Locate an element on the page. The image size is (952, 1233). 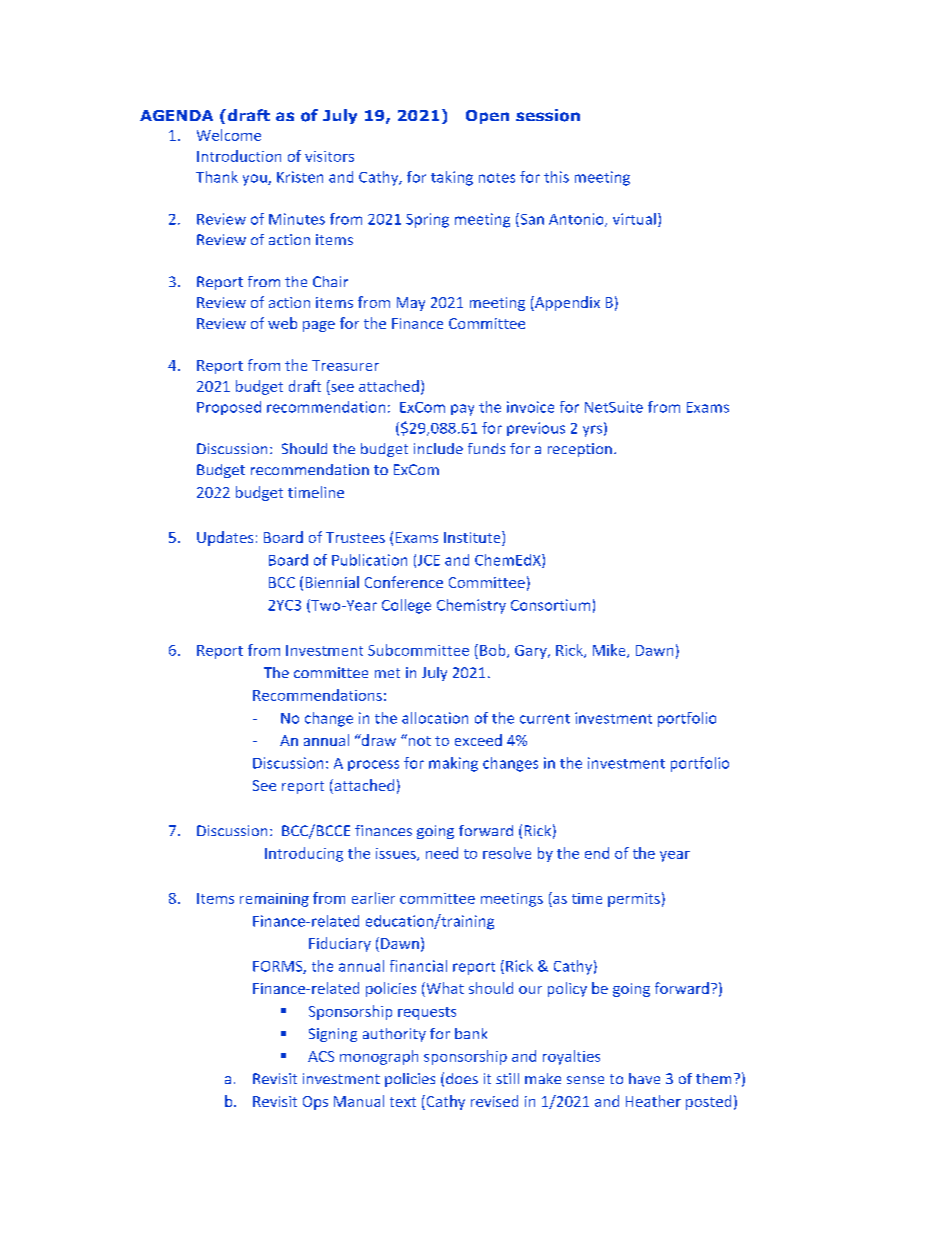
Introduction is located at coordinates (239, 156).
